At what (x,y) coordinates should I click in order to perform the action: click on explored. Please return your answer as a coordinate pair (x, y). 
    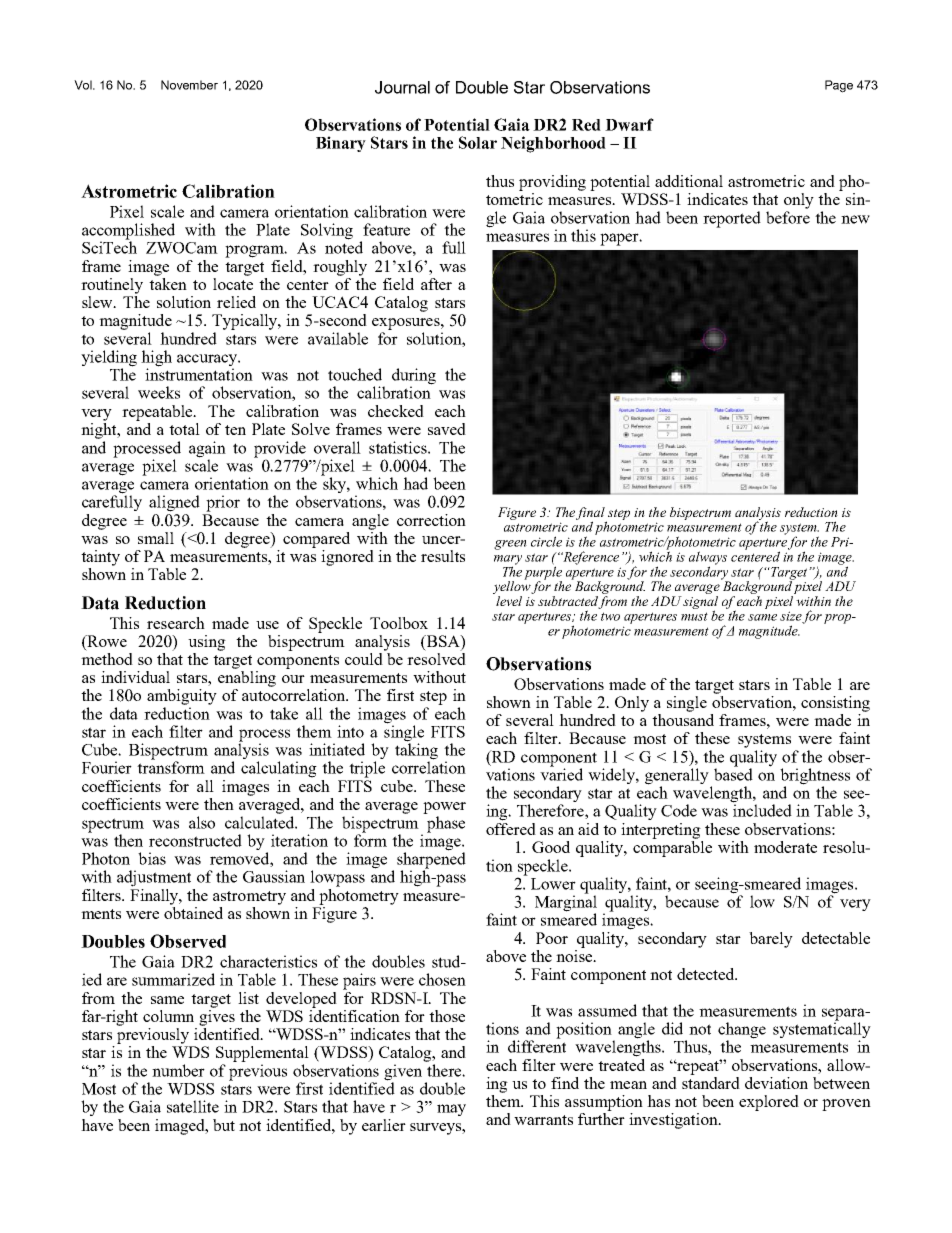
    Looking at the image, I should click on (769, 1103).
